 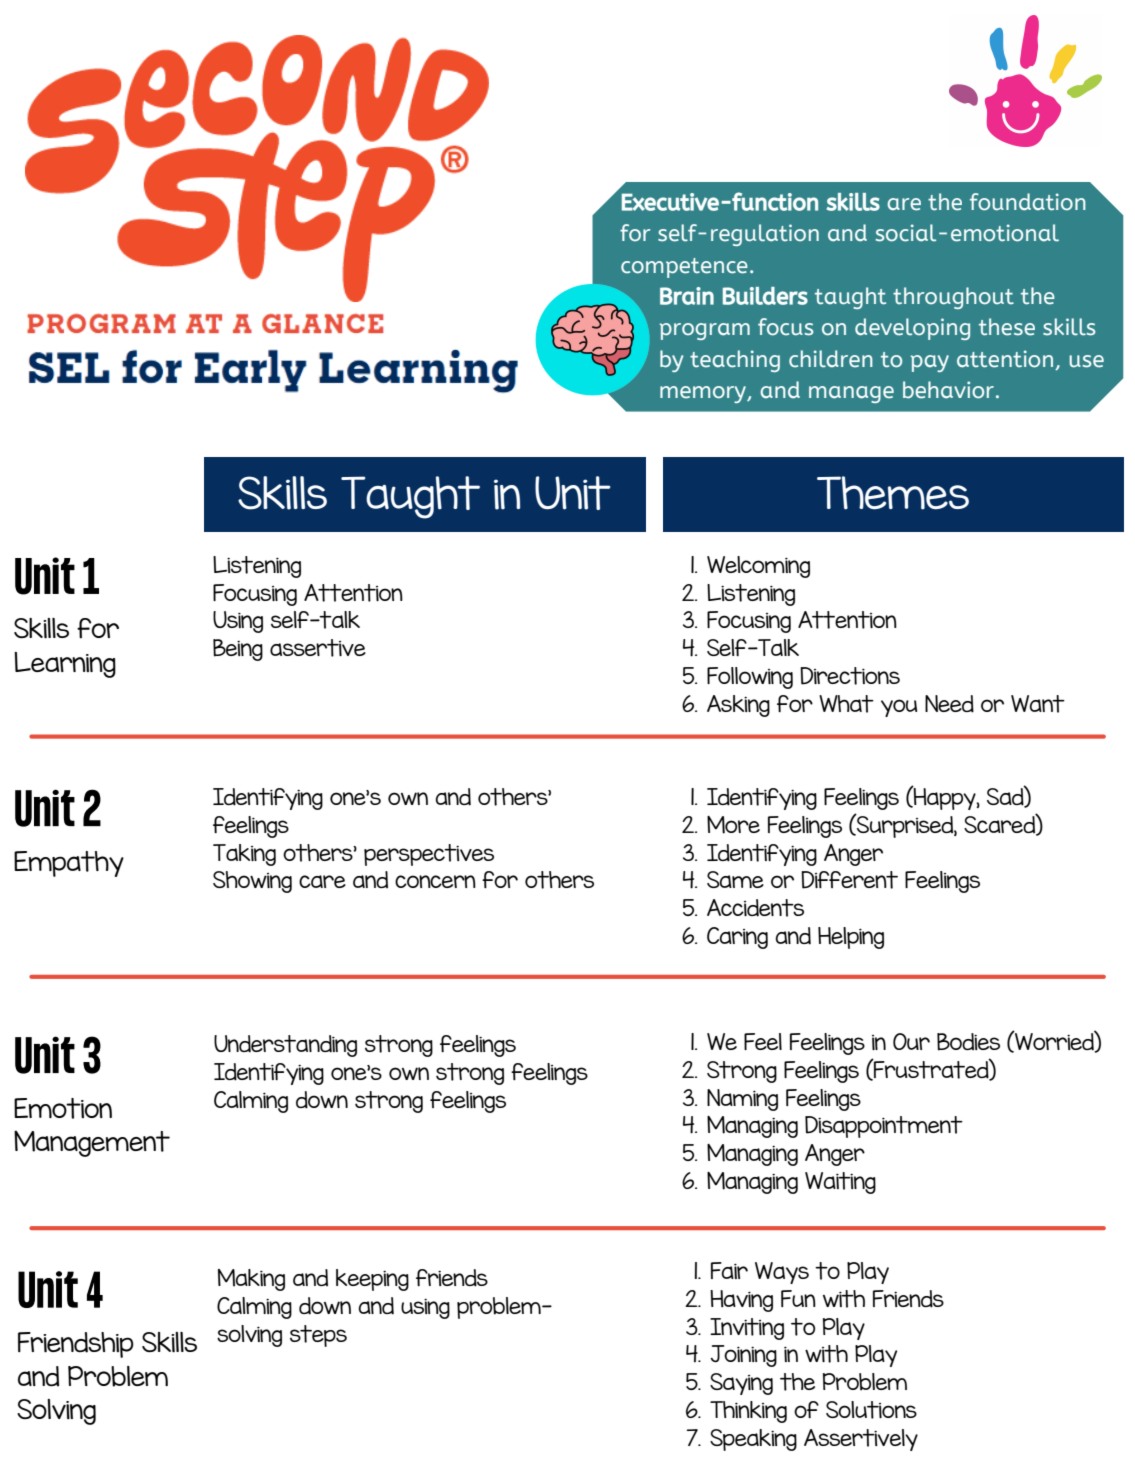 I want to click on Being, so click(x=238, y=650).
